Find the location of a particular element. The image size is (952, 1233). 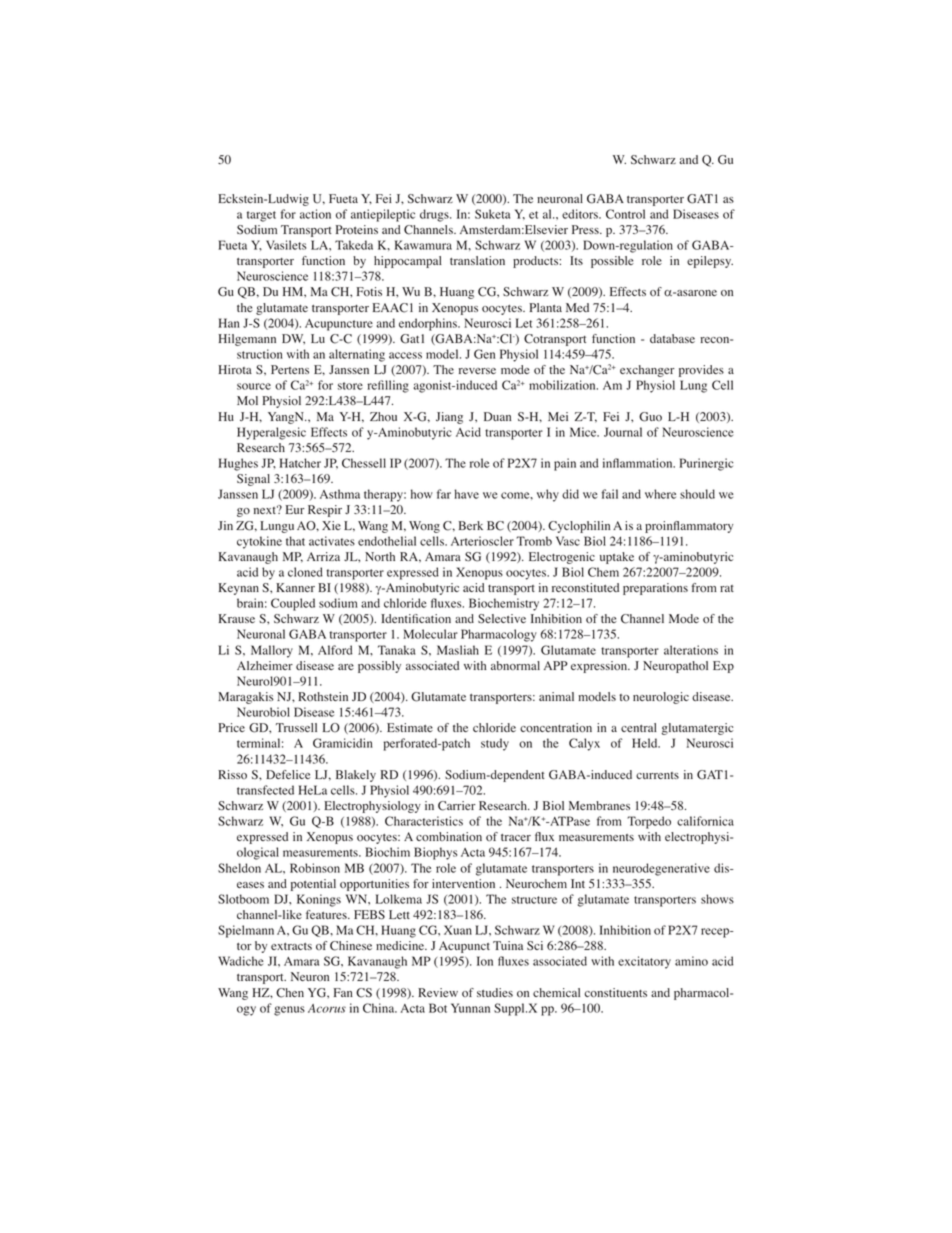

Vasilets is located at coordinates (286, 245).
